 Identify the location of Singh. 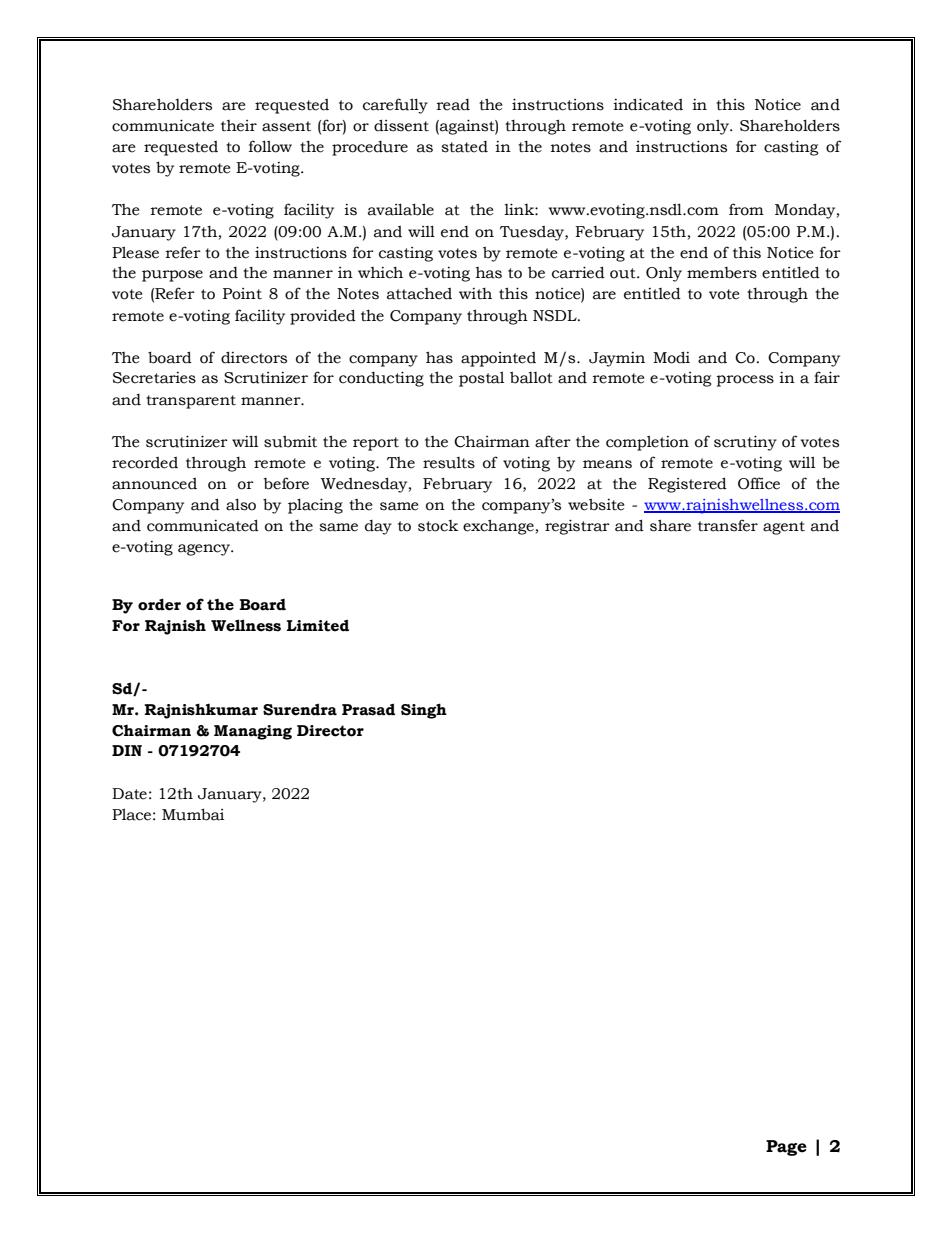
(424, 711).
